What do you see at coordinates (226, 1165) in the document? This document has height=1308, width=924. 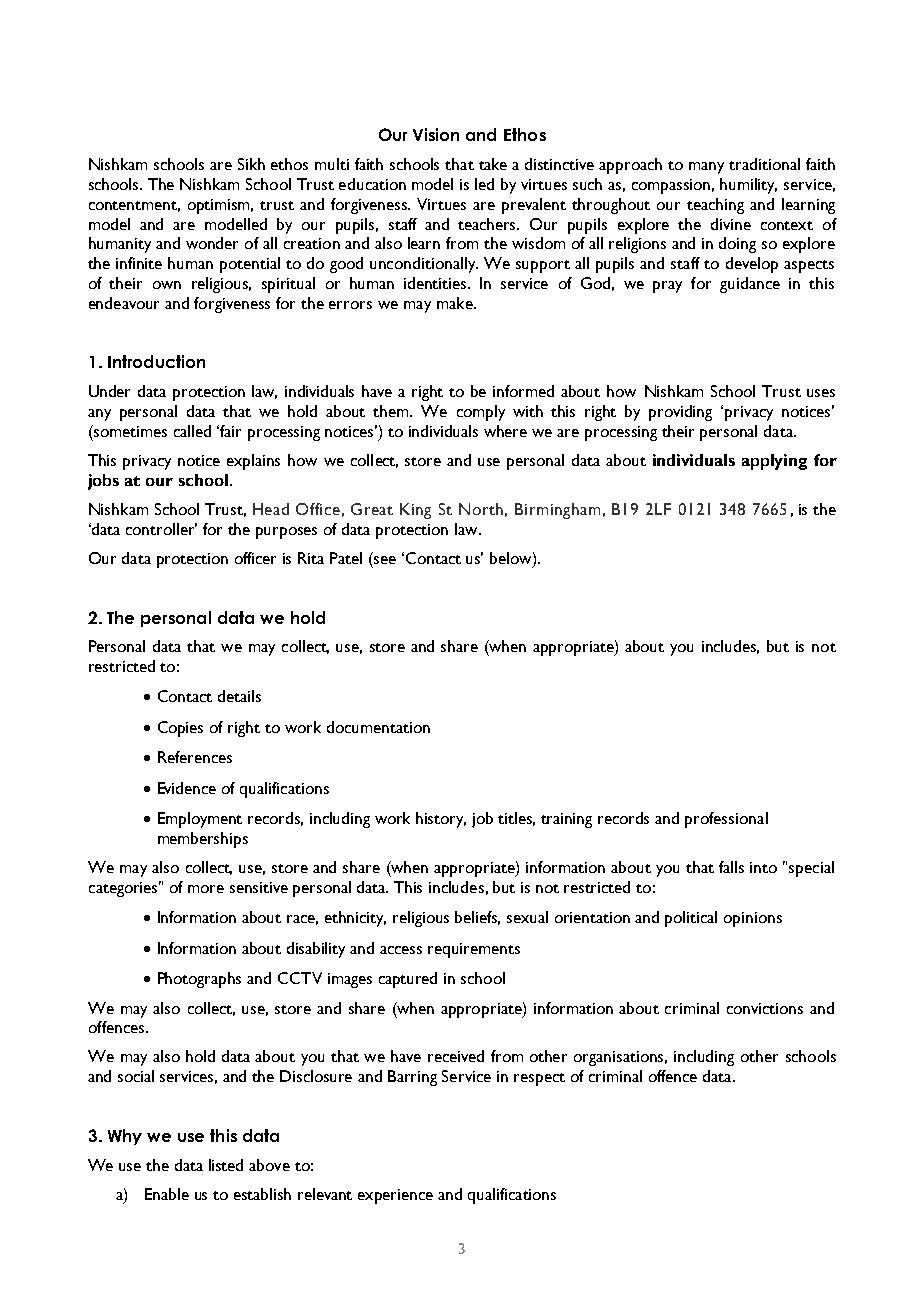 I see `listed` at bounding box center [226, 1165].
